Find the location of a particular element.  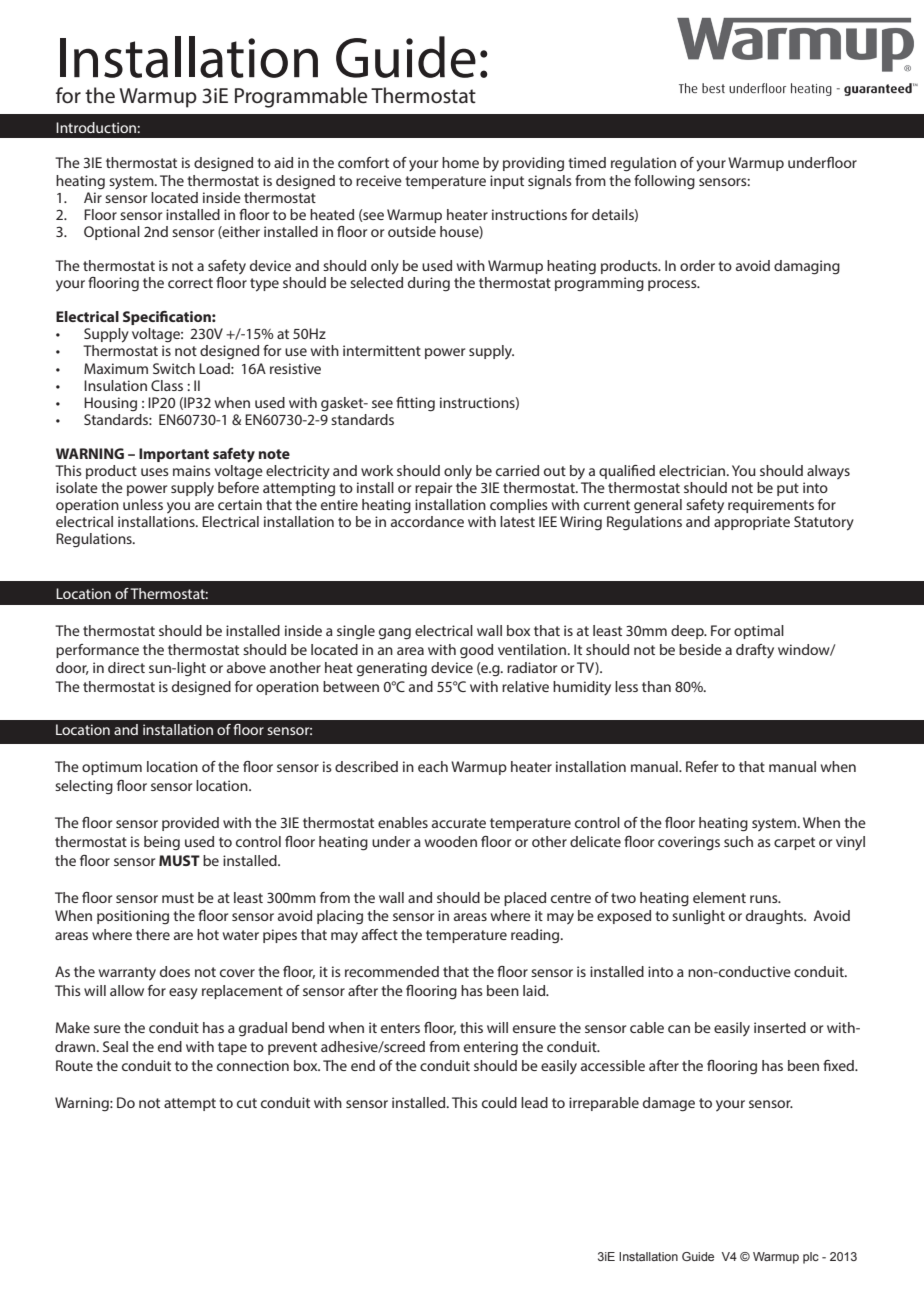

drafty is located at coordinates (755, 651).
